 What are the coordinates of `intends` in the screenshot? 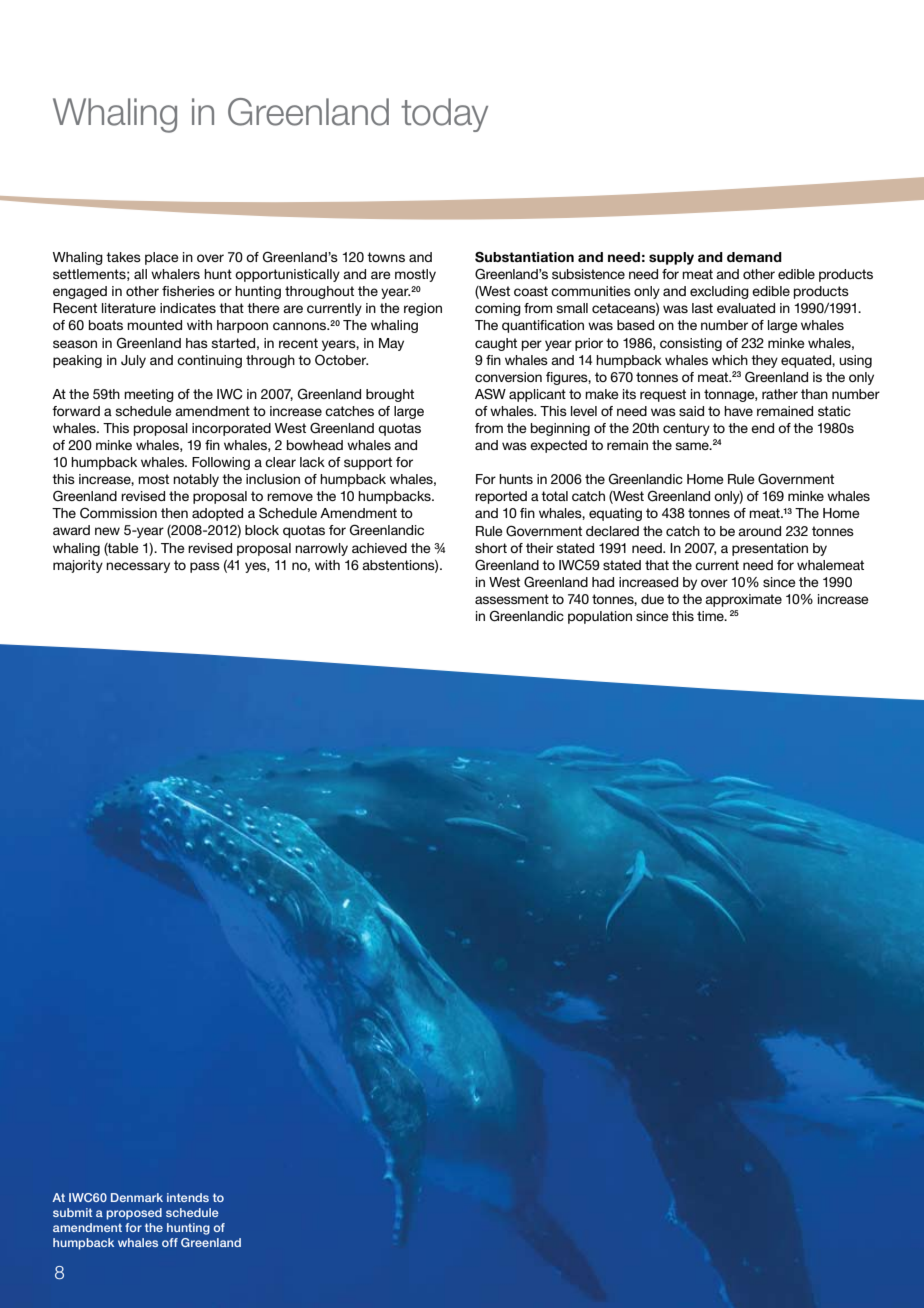 It's located at (188, 1197).
